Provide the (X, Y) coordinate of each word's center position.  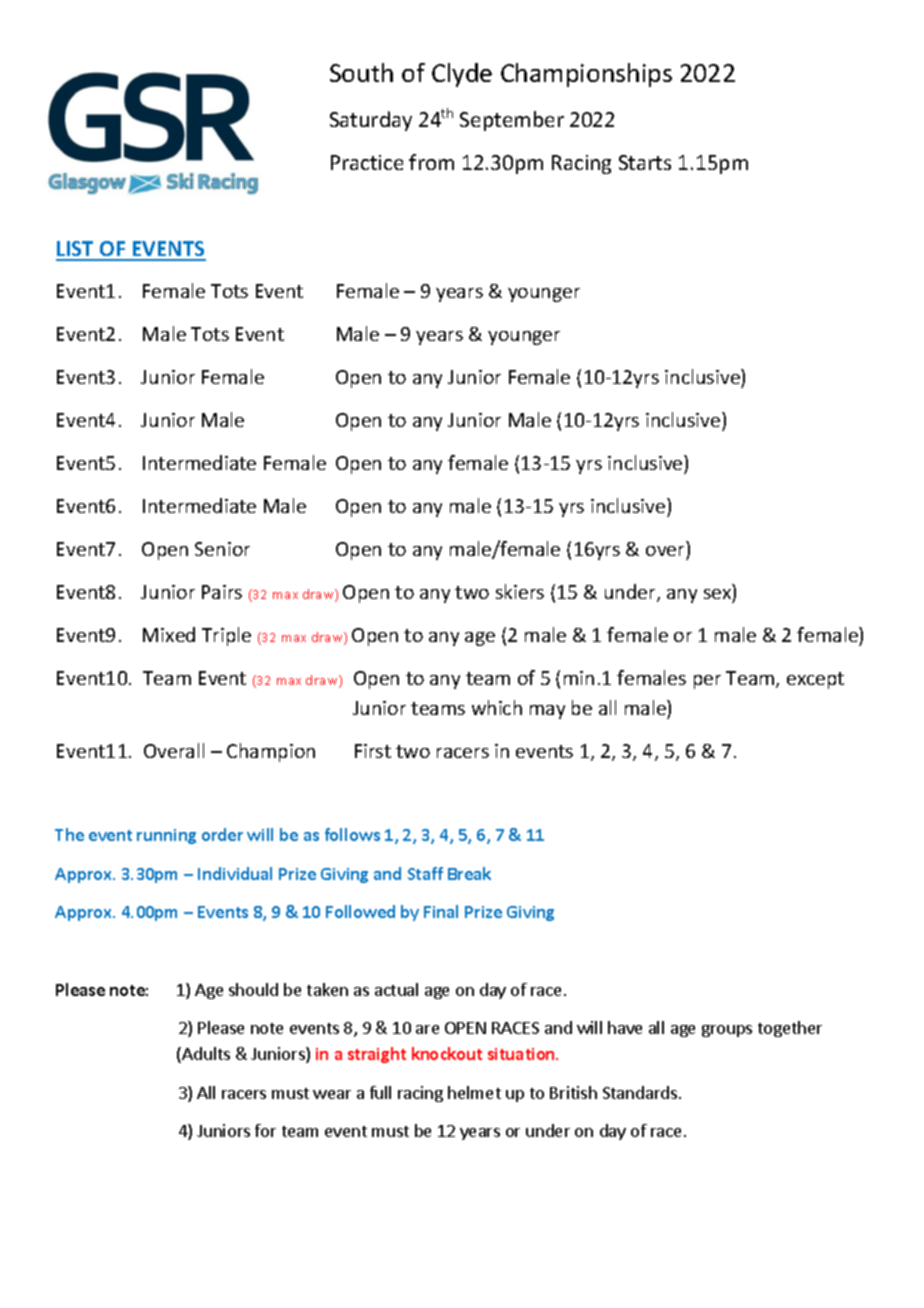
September (512, 121)
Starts (645, 162)
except (815, 680)
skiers (520, 591)
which (497, 707)
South (361, 72)
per (707, 682)
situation (522, 1054)
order (222, 834)
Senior (222, 549)
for (265, 1130)
